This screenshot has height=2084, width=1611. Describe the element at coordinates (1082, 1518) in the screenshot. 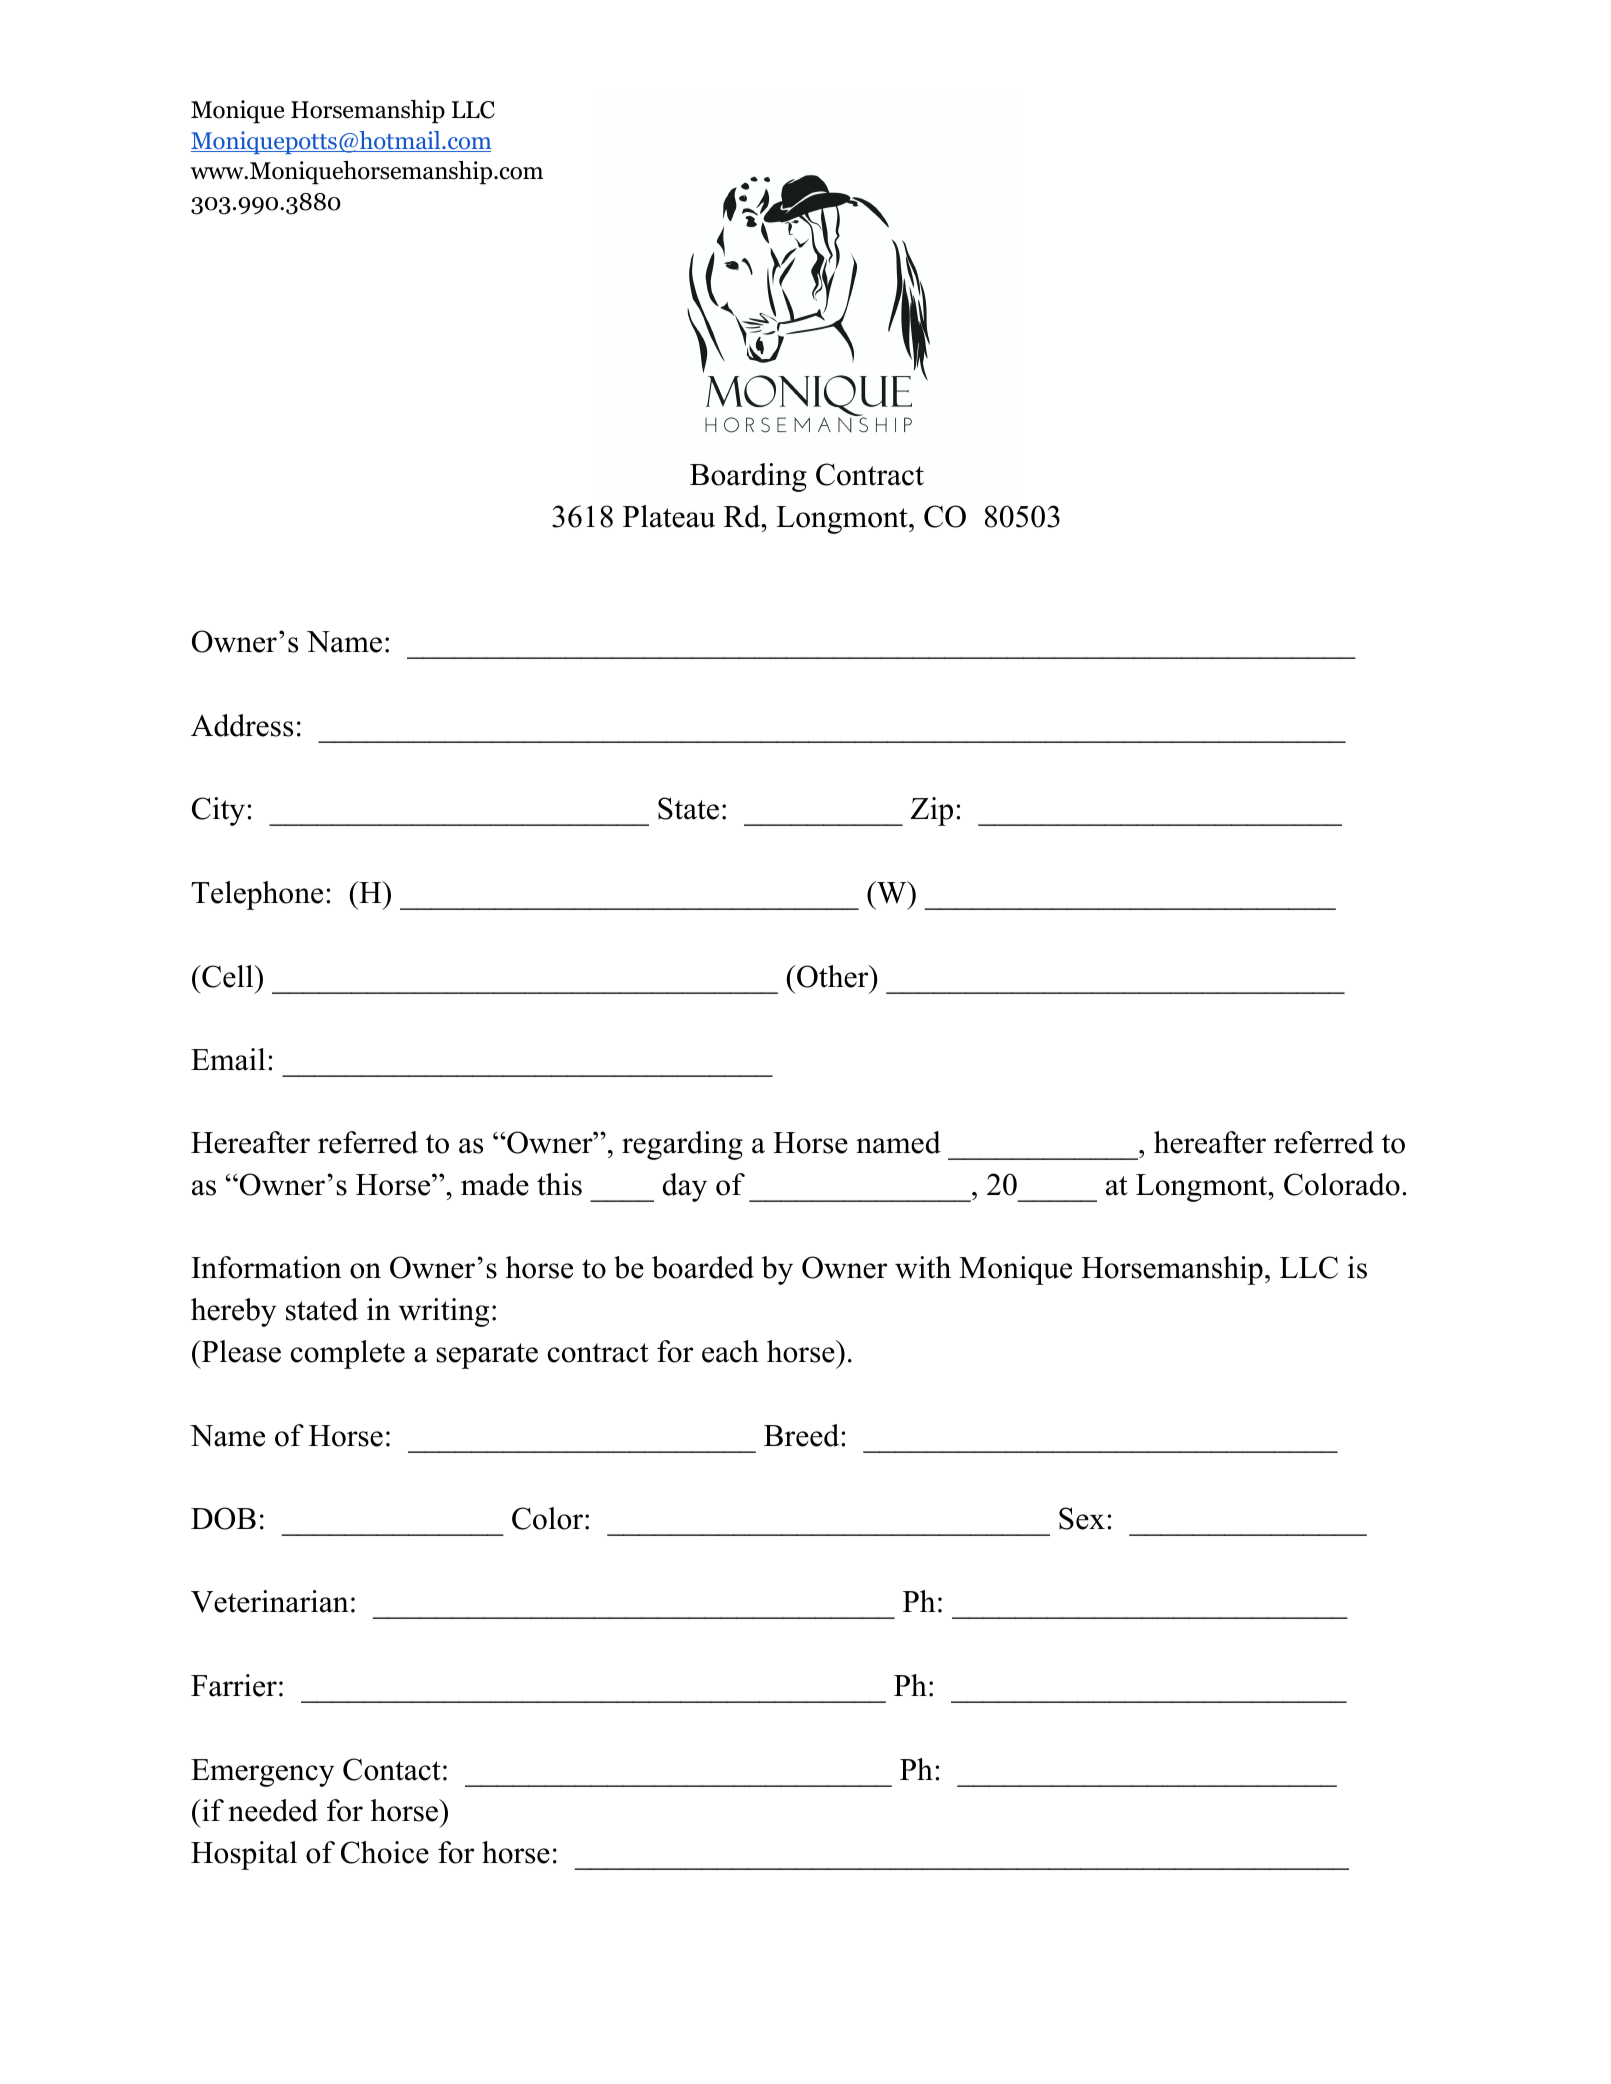

I see `Sex` at that location.
